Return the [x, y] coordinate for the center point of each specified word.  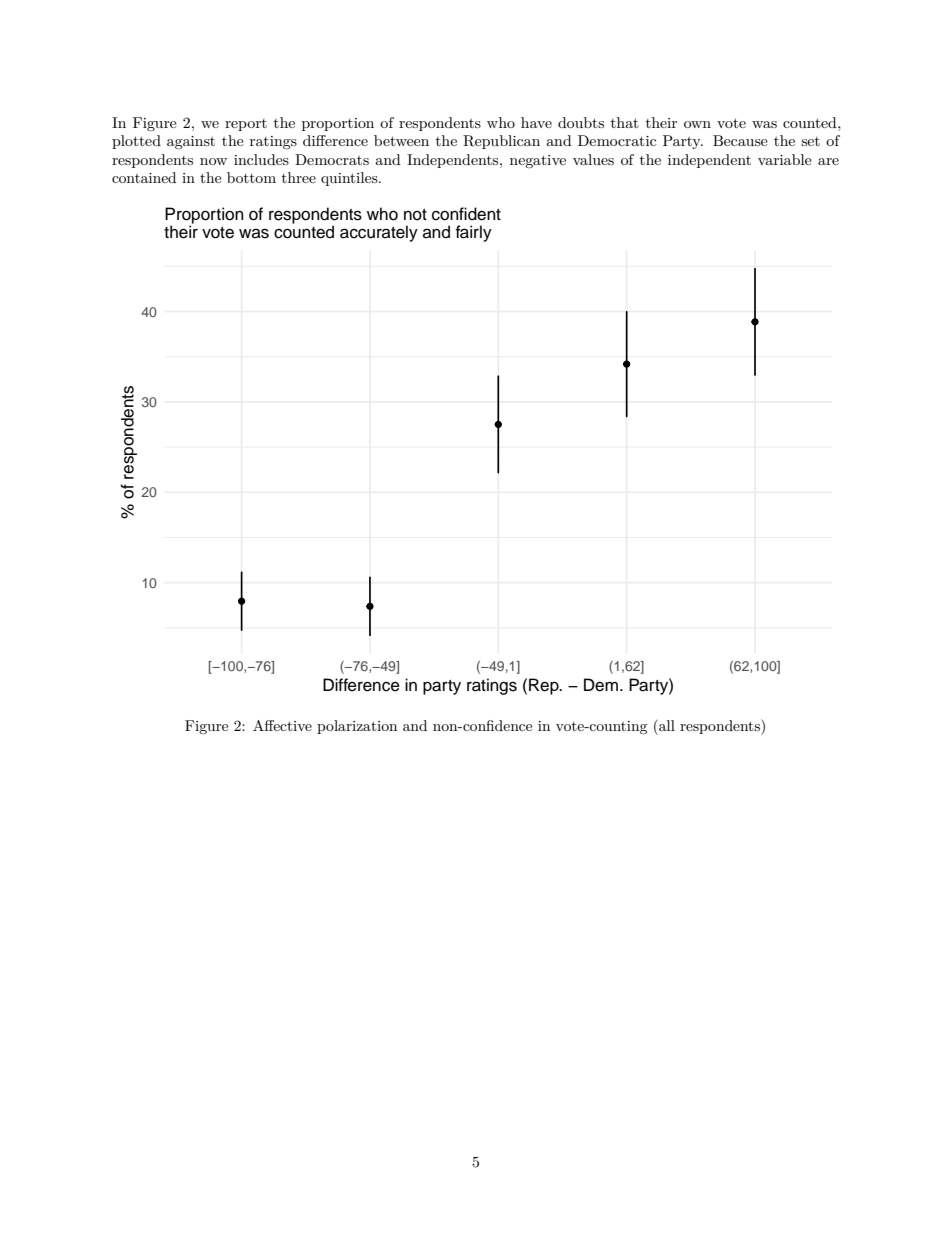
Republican [501, 142]
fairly [474, 233]
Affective [282, 725]
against [191, 143]
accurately [379, 233]
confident [466, 214]
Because [740, 140]
